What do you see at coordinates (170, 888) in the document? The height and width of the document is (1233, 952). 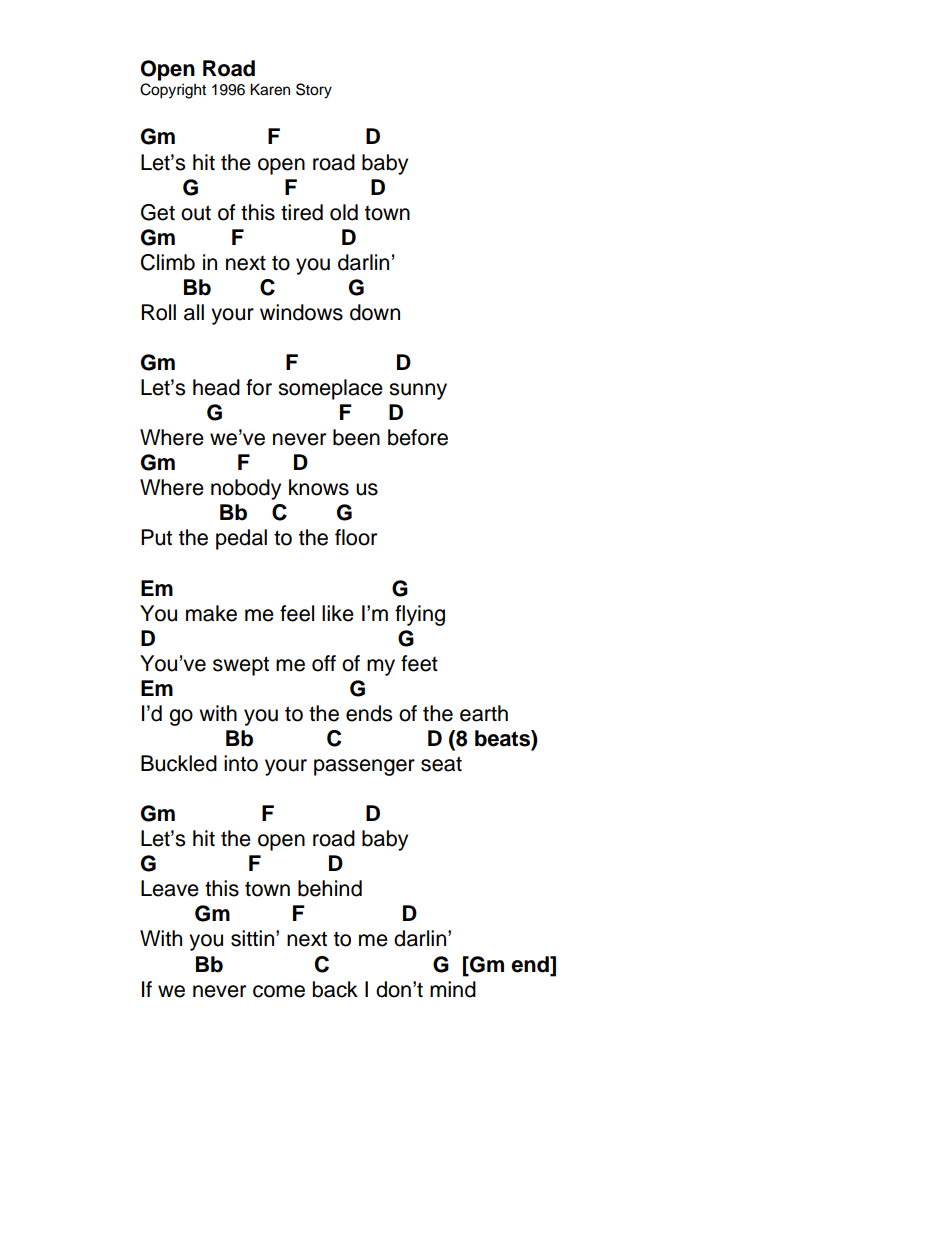 I see `Leave` at bounding box center [170, 888].
